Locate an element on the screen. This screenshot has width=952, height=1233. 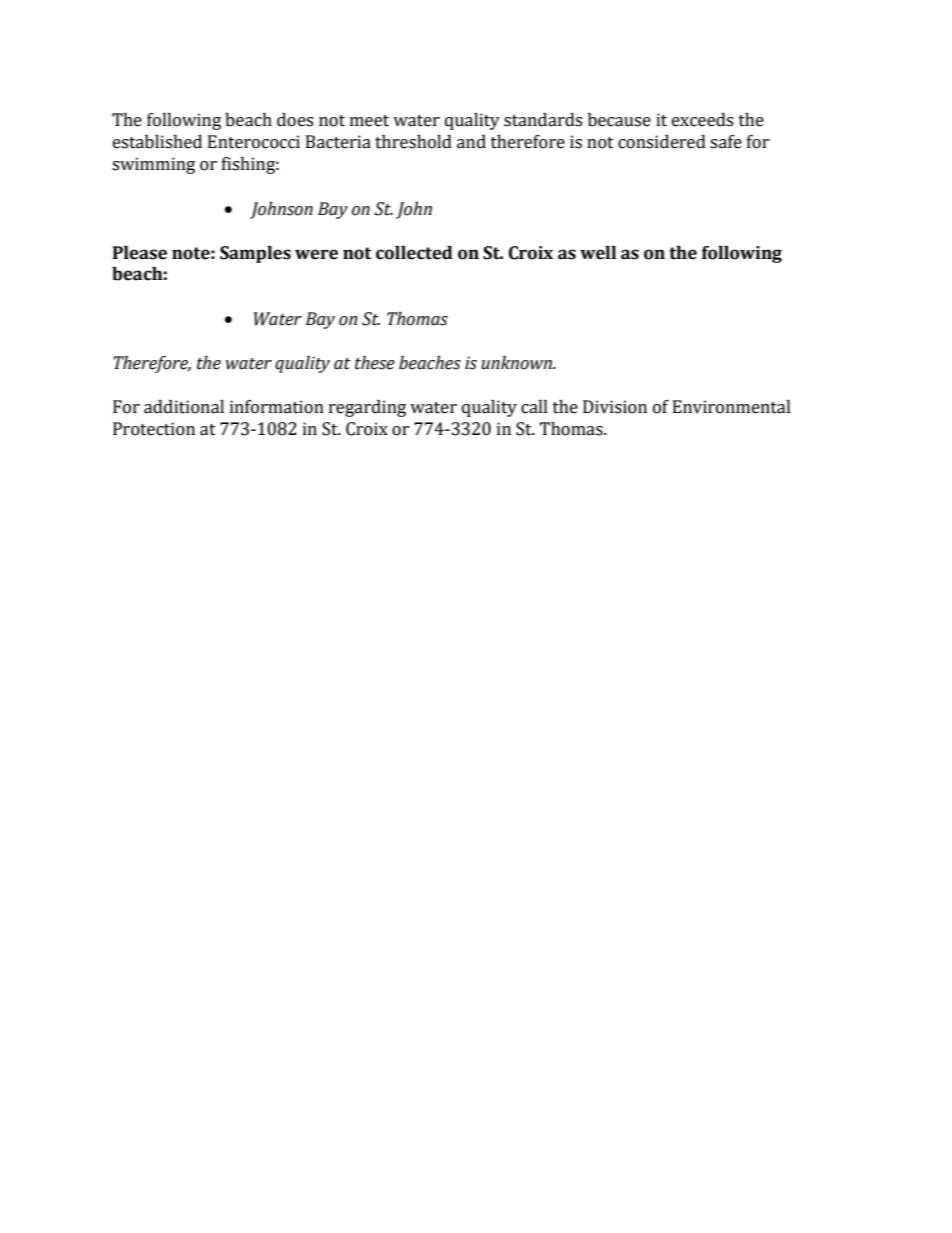
additional is located at coordinates (184, 407).
